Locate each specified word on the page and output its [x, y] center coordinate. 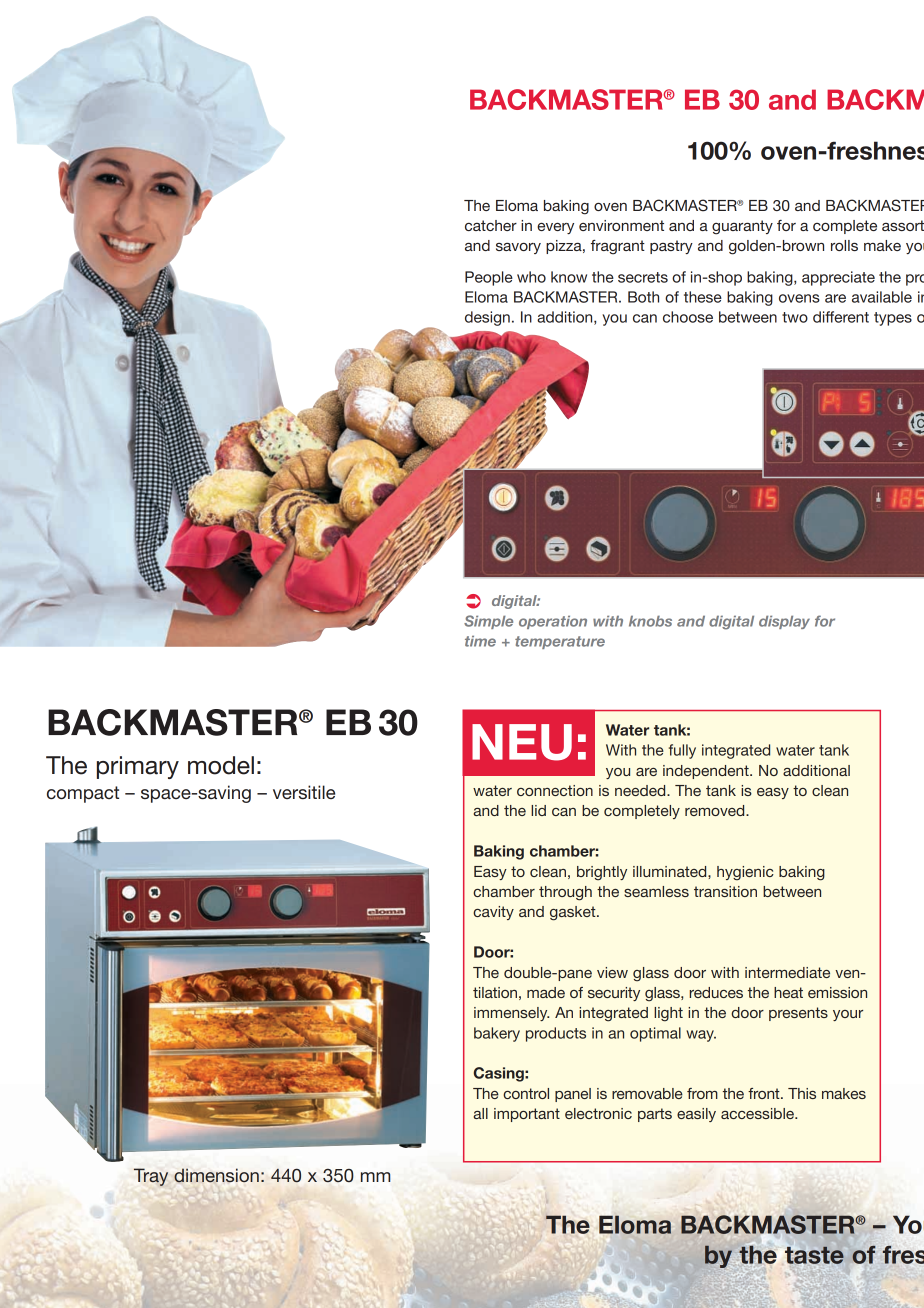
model [221, 765]
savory [518, 248]
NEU [522, 742]
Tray [151, 1177]
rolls [844, 245]
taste [814, 1255]
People [489, 278]
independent [707, 772]
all [480, 1113]
